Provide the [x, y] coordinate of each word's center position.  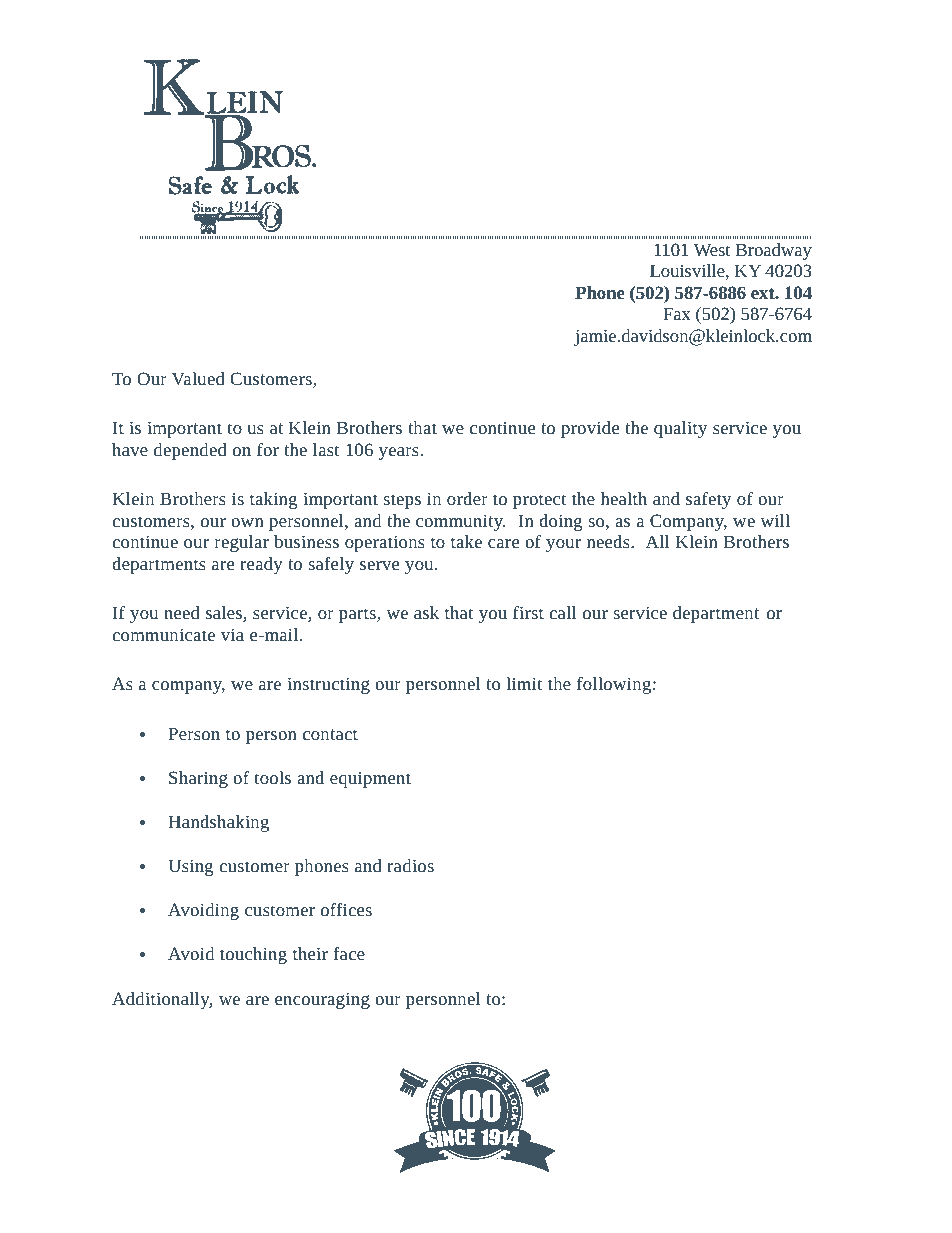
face [349, 953]
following [614, 685]
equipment [370, 779]
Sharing [198, 779]
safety [708, 500]
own [247, 522]
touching [253, 955]
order [467, 498]
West [712, 249]
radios [410, 865]
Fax [677, 313]
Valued [198, 378]
